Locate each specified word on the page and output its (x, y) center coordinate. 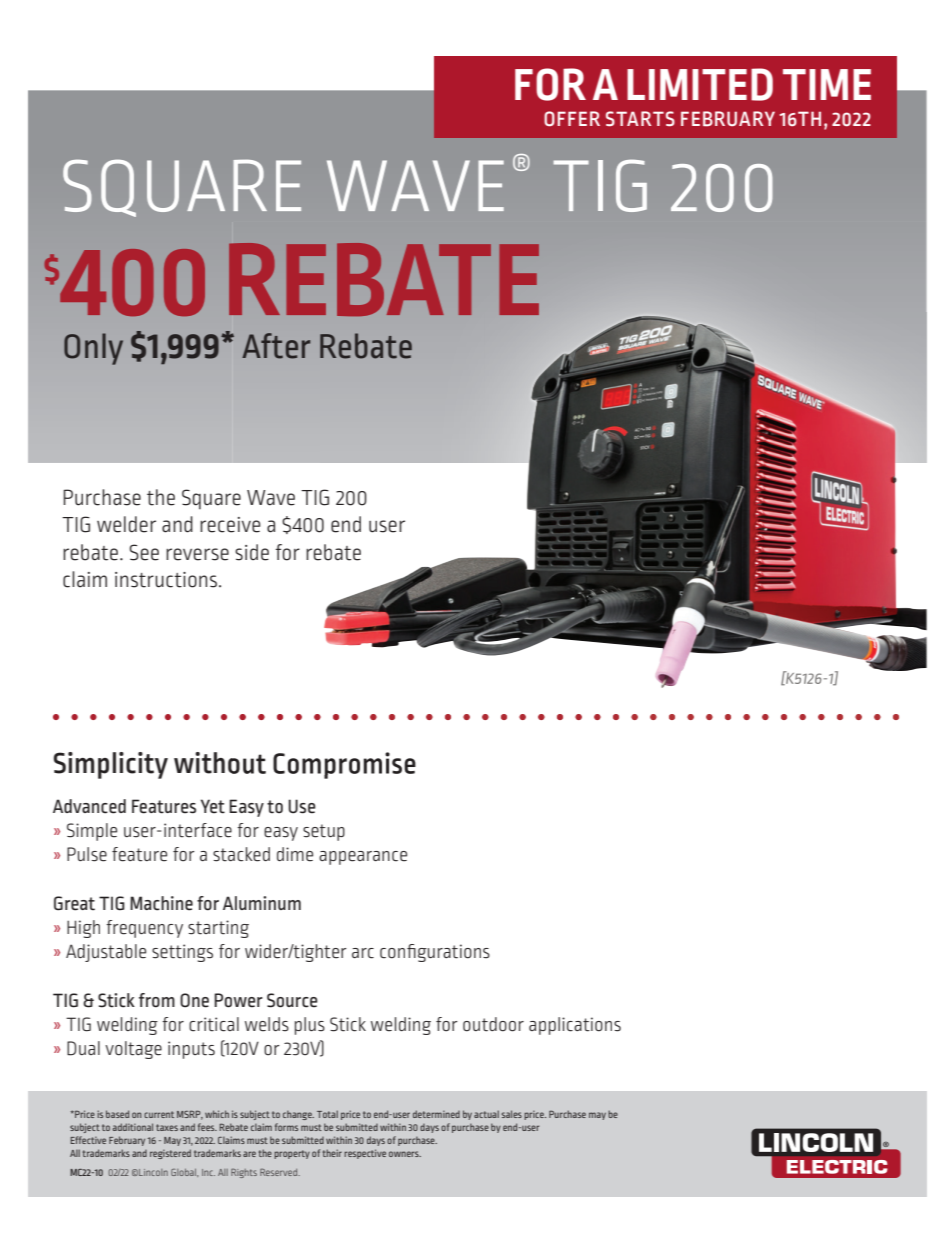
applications (575, 1026)
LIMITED (700, 84)
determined (436, 1114)
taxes (167, 1127)
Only (93, 349)
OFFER (572, 118)
